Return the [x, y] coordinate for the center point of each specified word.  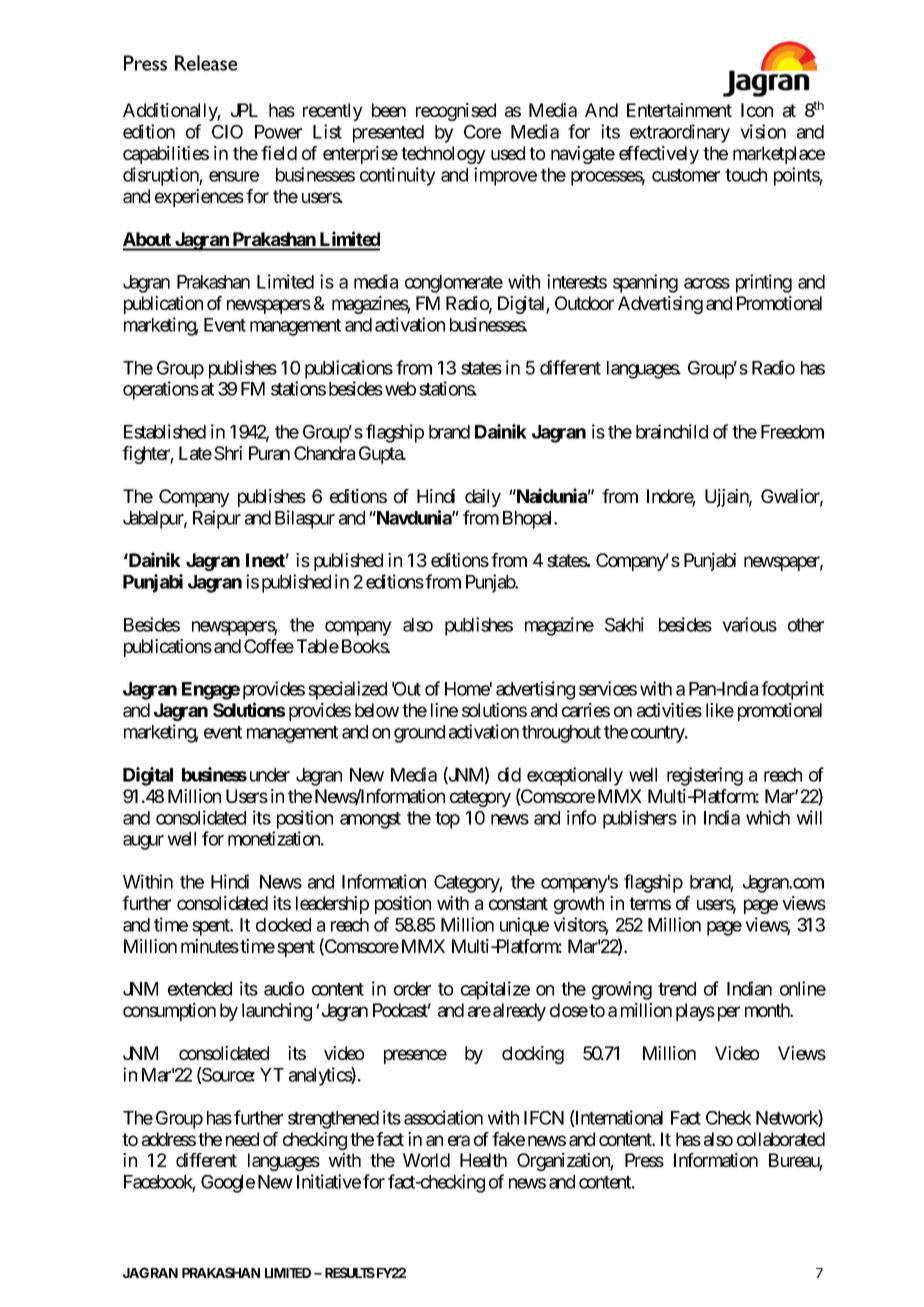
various [749, 624]
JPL [244, 110]
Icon [757, 110]
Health [483, 1160]
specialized [347, 690]
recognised [456, 112]
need [242, 1139]
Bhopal [529, 520]
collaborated [781, 1139]
